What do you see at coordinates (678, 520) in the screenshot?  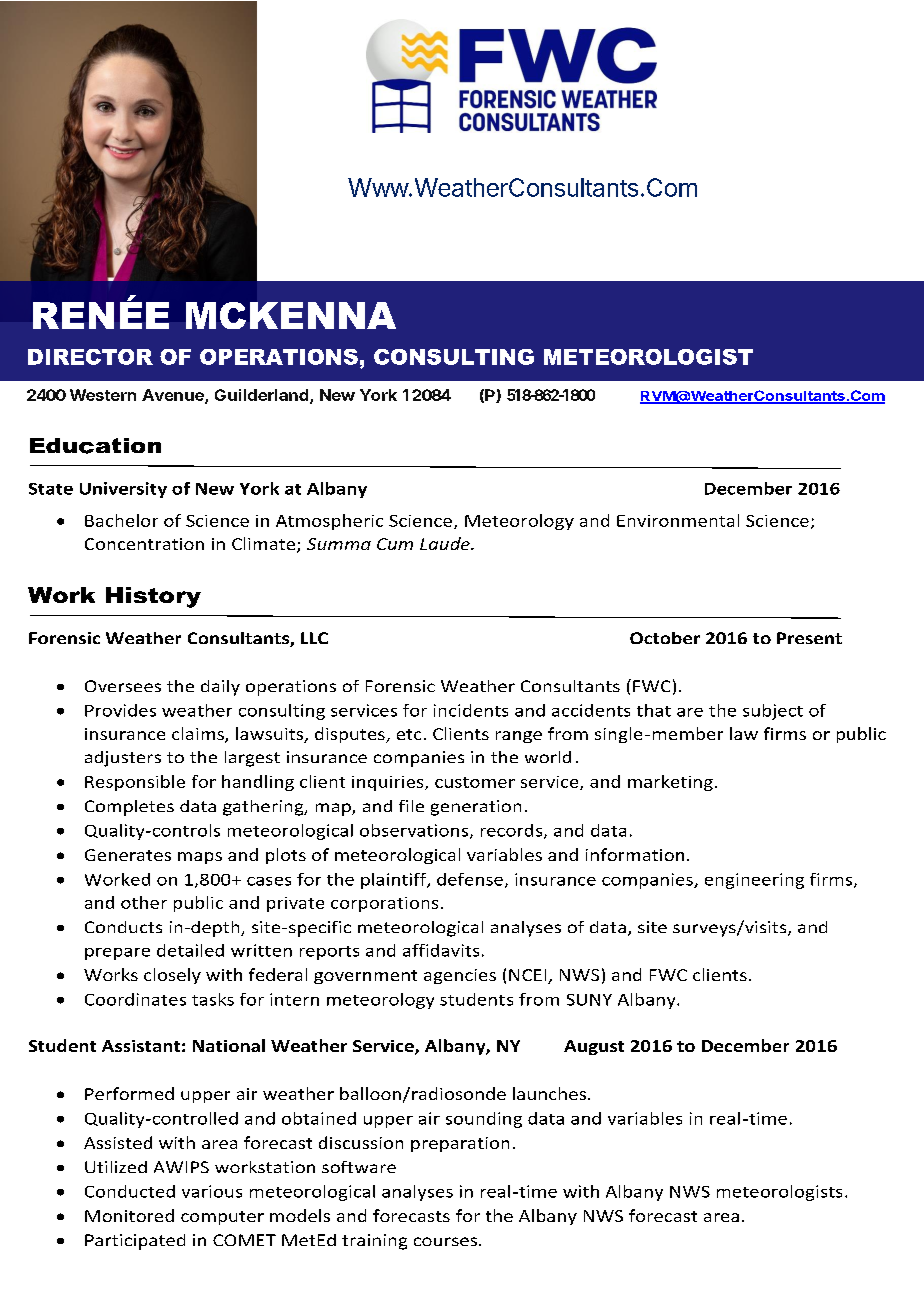 I see `Environmental` at bounding box center [678, 520].
